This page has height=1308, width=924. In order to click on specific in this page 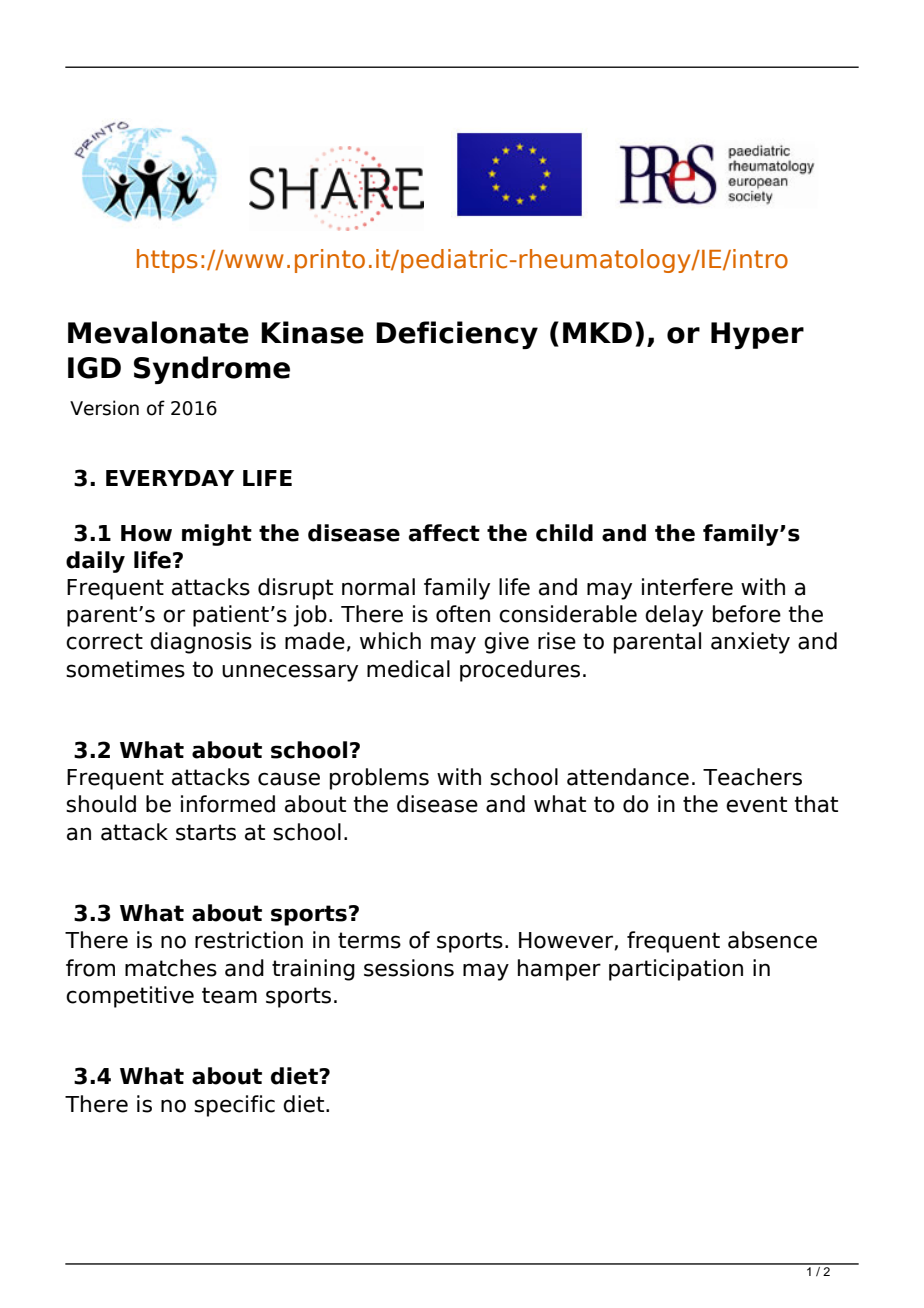, I will do `click(234, 1106)`.
